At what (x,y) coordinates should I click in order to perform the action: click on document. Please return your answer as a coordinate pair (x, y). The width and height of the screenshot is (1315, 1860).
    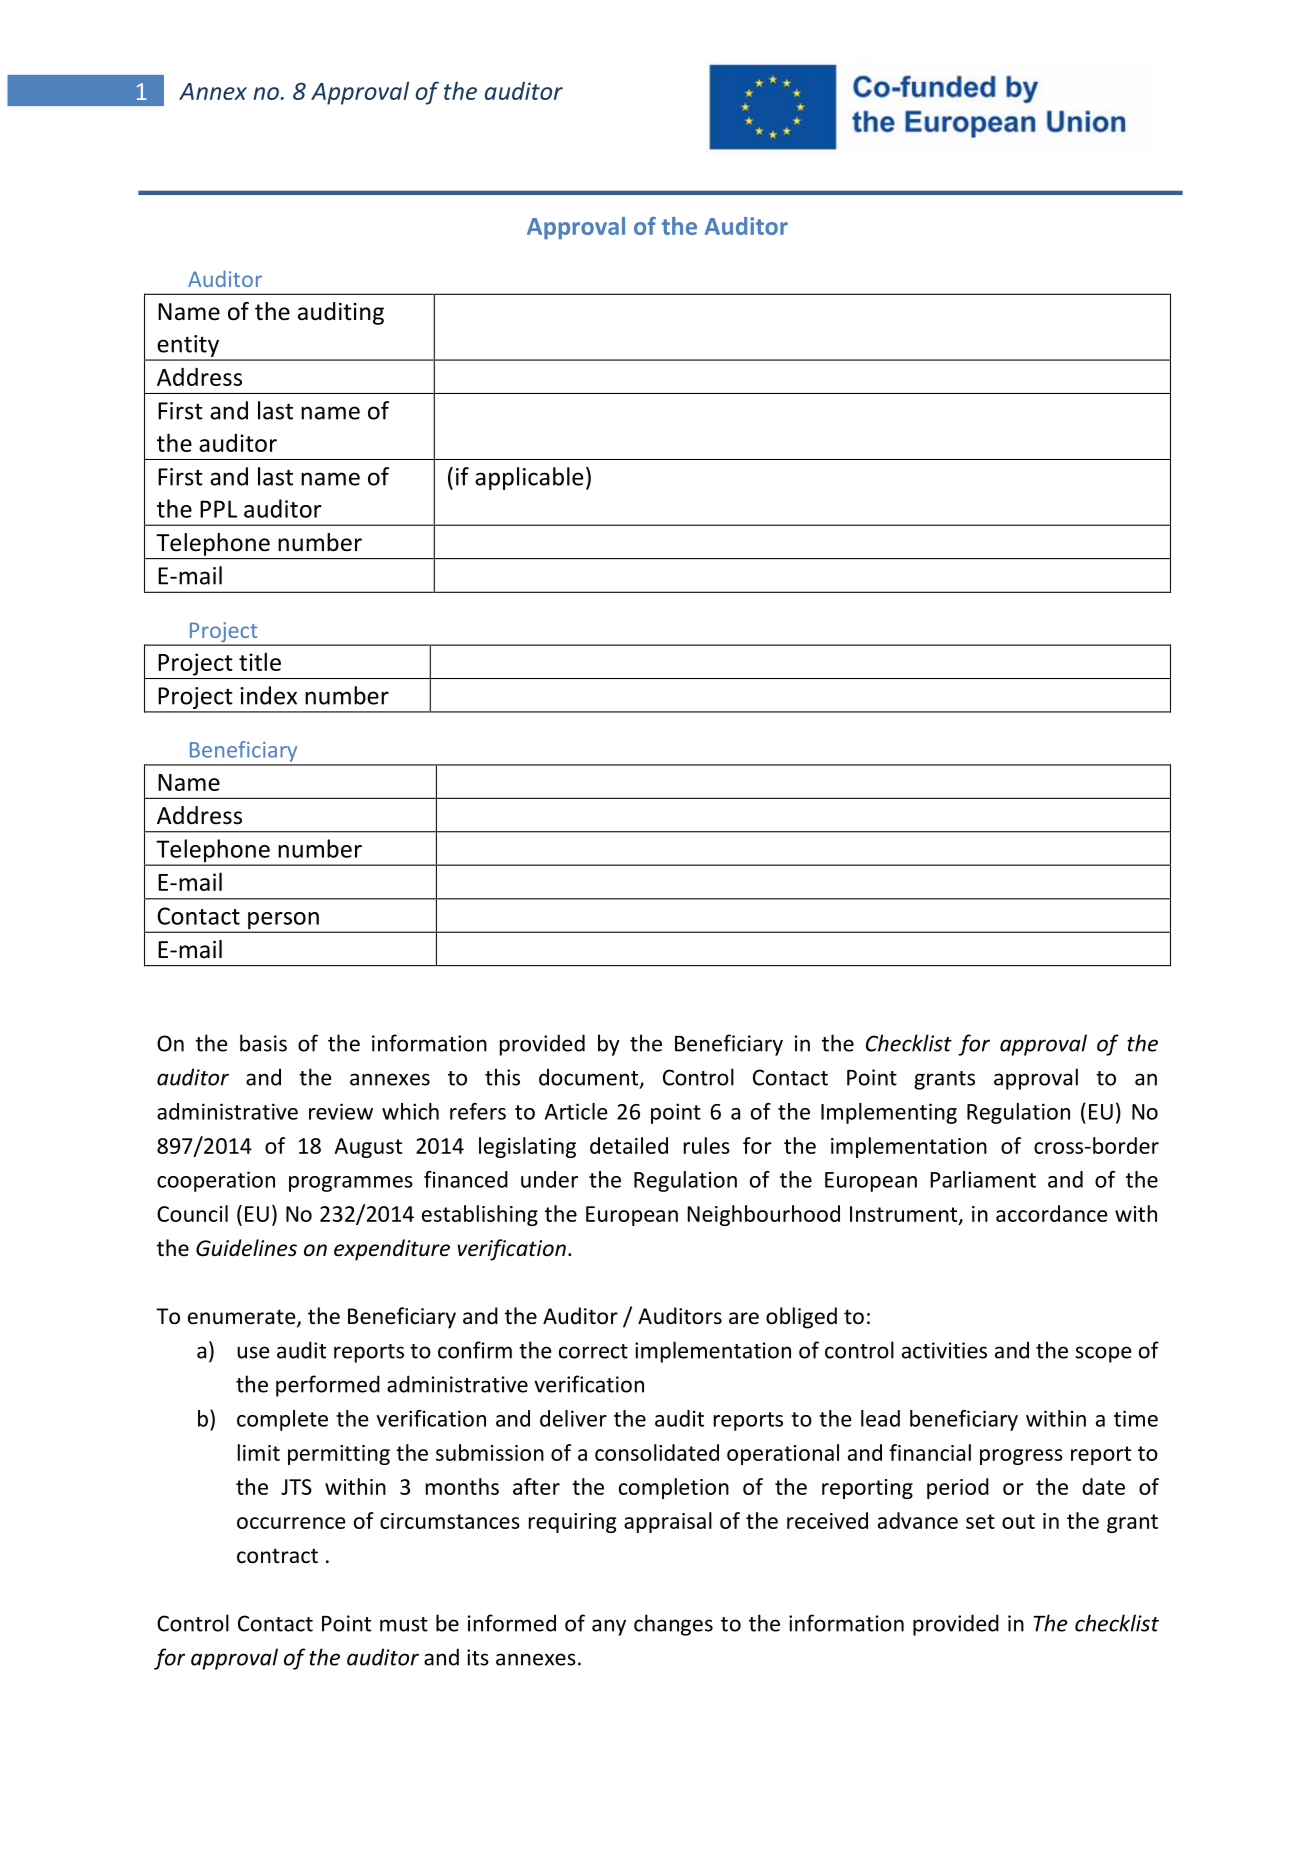
    Looking at the image, I should click on (590, 1078).
